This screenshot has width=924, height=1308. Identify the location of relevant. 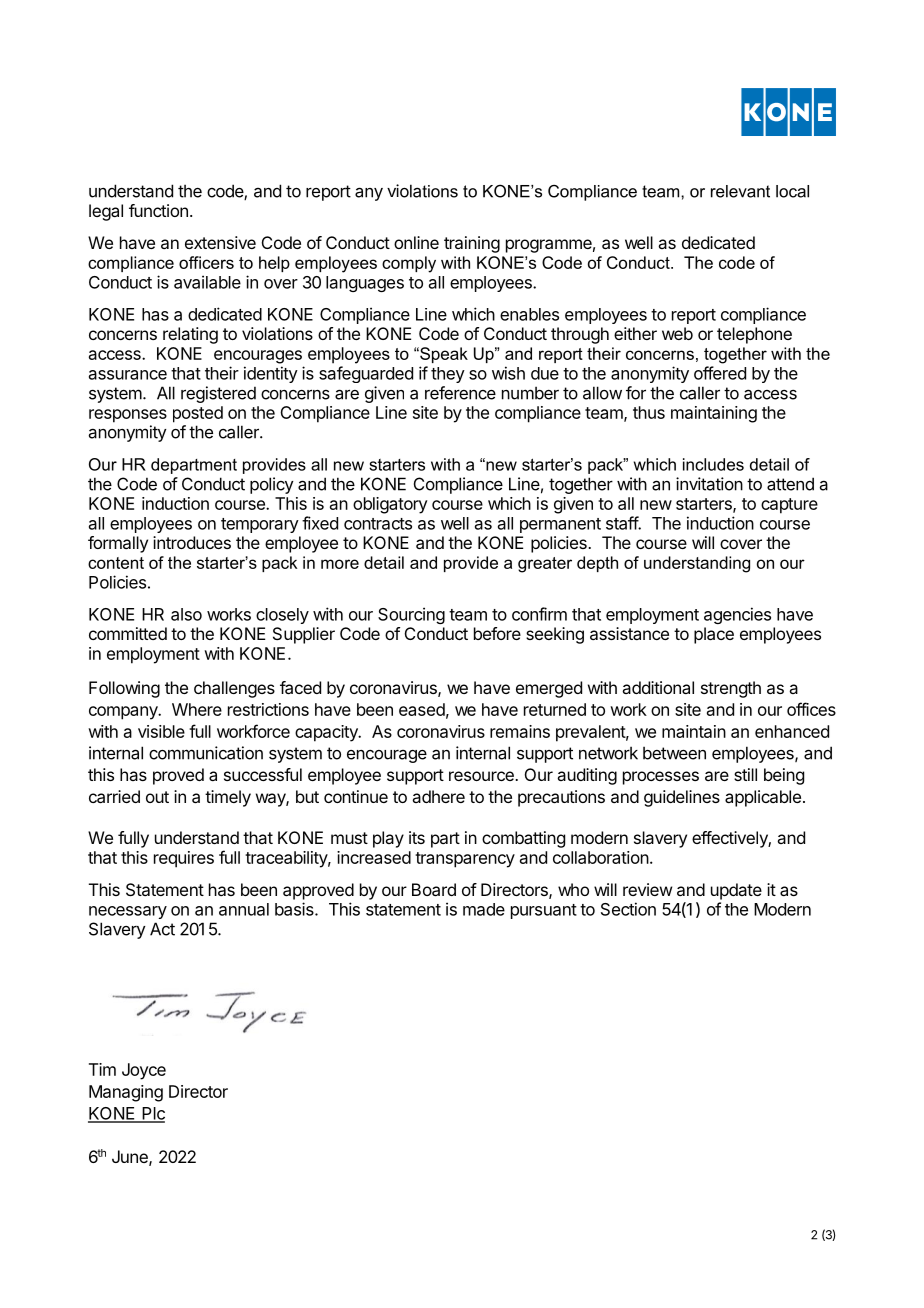
(740, 191).
